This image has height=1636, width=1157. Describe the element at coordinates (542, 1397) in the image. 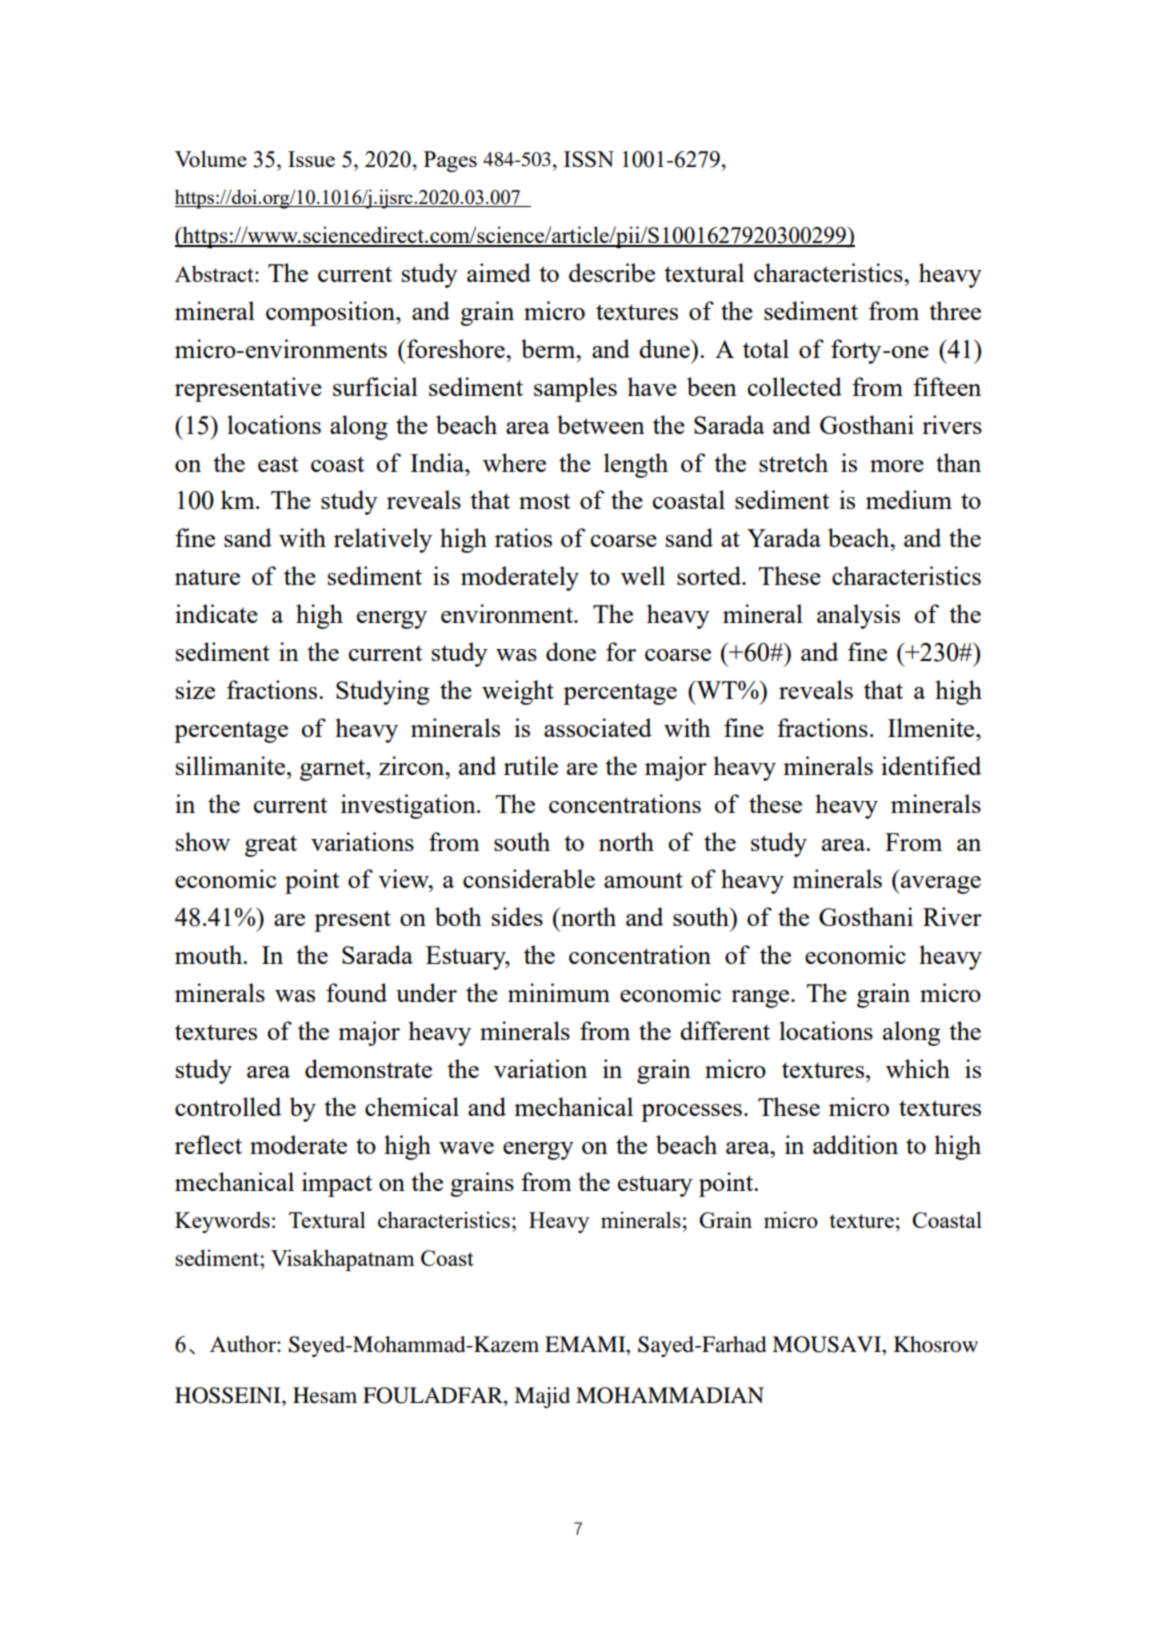

I see `Majid` at that location.
